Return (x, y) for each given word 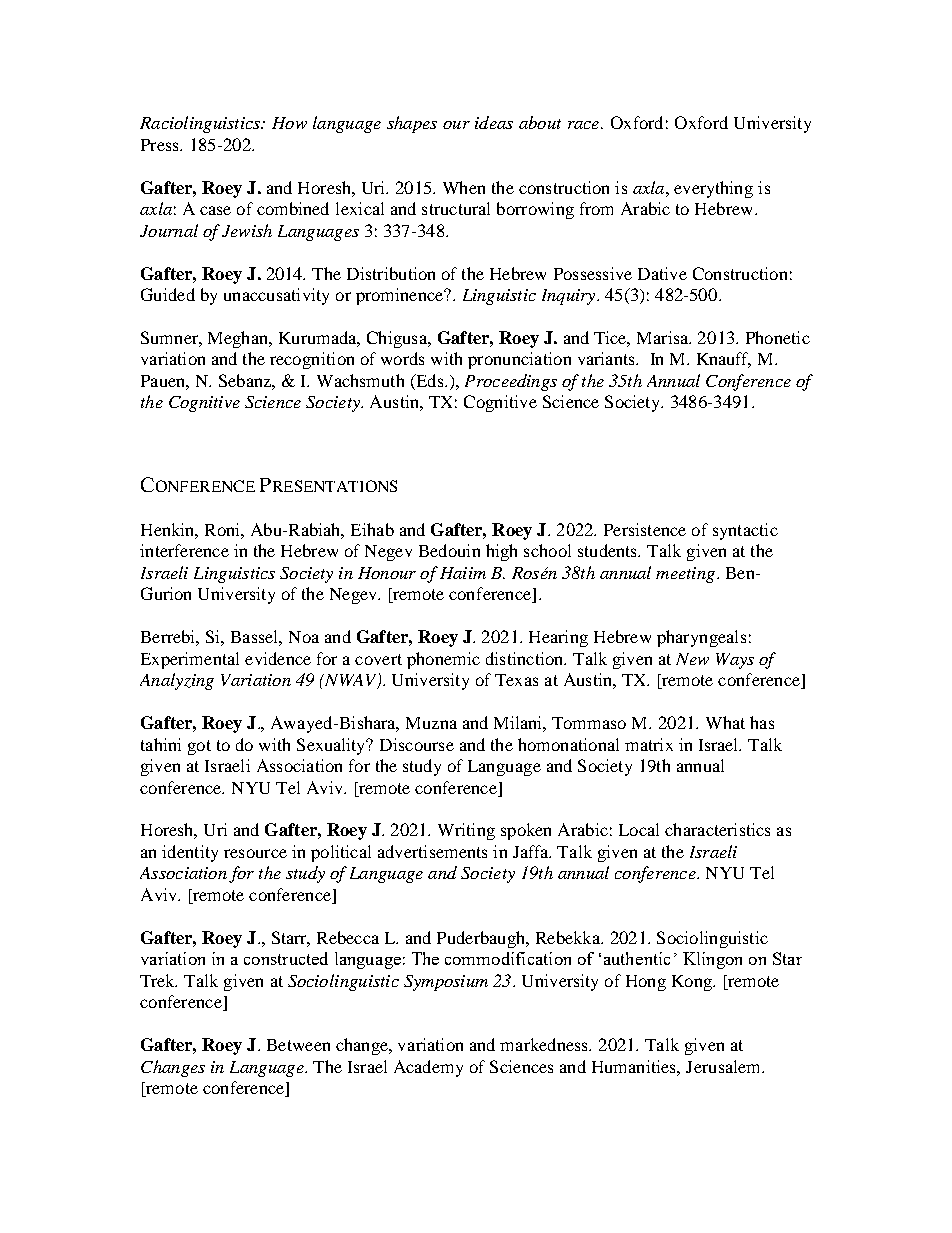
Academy (428, 1068)
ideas (494, 122)
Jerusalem (724, 1066)
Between (298, 1045)
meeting (687, 575)
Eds (430, 382)
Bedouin (449, 550)
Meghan (239, 339)
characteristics (717, 829)
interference (184, 550)
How (289, 123)
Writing (466, 831)
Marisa (664, 337)
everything (713, 189)
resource (255, 853)
